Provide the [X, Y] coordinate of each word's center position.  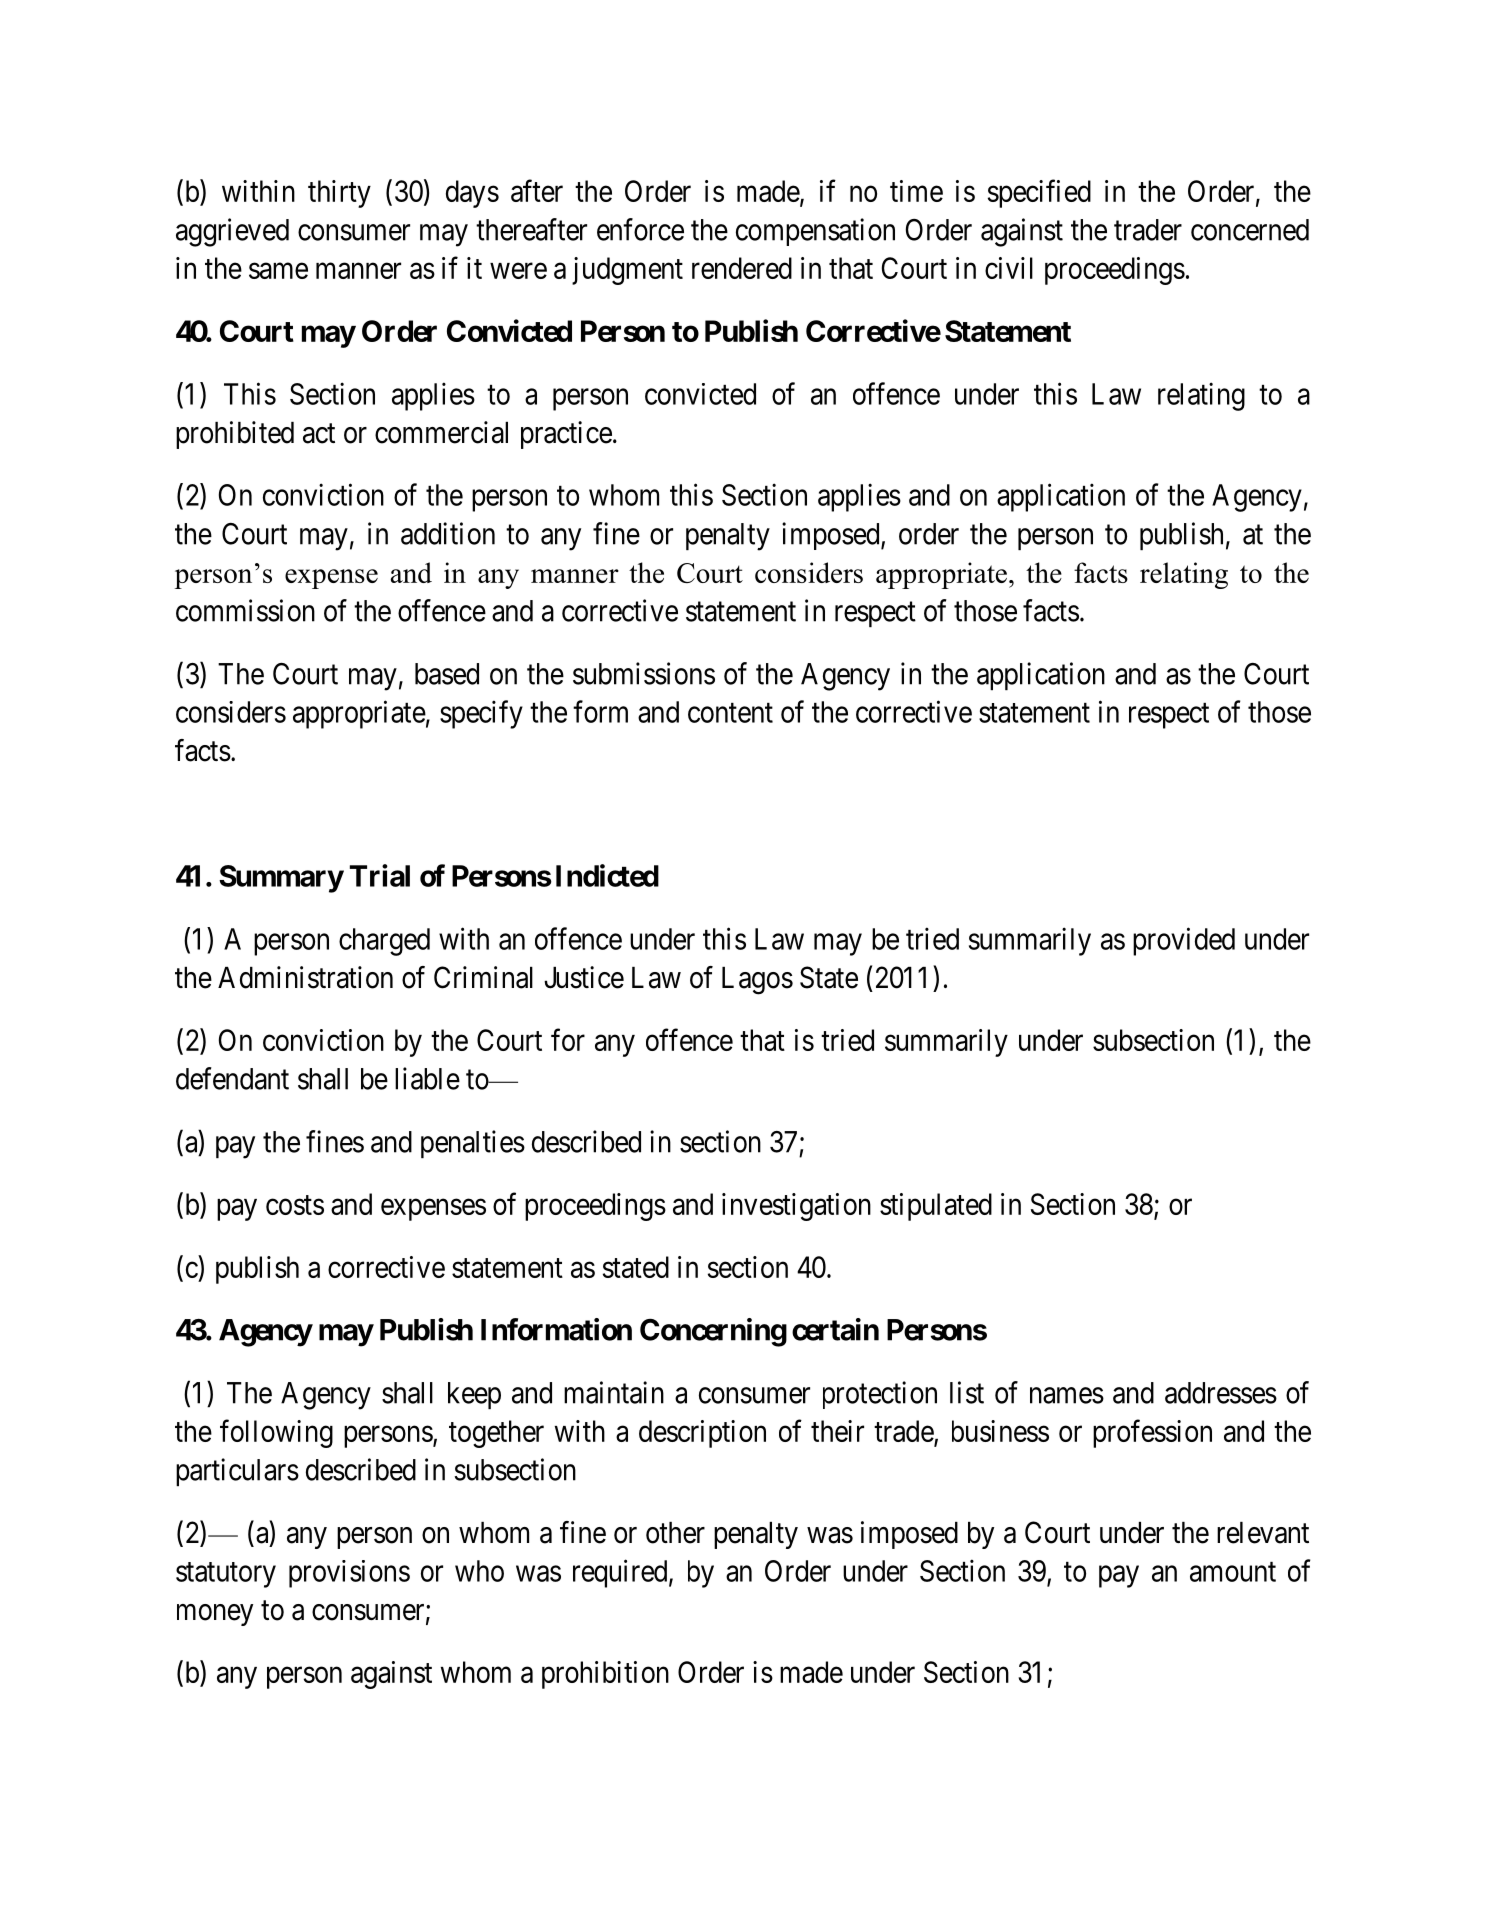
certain [835, 1329]
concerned [1250, 230]
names [1067, 1395]
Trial [380, 875]
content [730, 713]
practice [566, 435]
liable [427, 1078]
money [215, 1615]
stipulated [936, 1207]
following [276, 1433]
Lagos [757, 981]
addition [448, 533]
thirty [339, 194]
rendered [742, 268]
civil [1009, 268]
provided [1184, 941]
